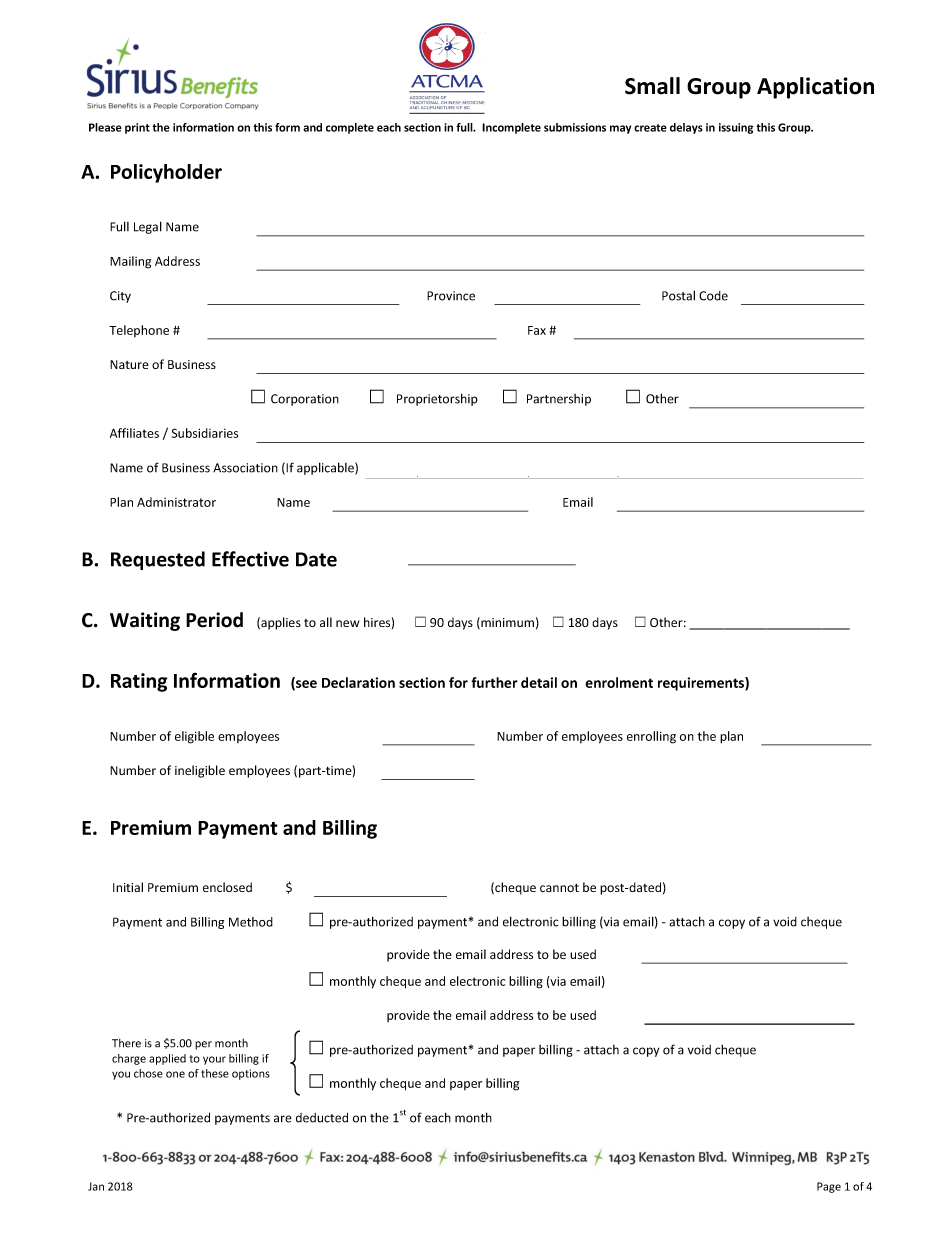 This screenshot has height=1233, width=952. What do you see at coordinates (214, 620) in the screenshot?
I see `Period` at bounding box center [214, 620].
